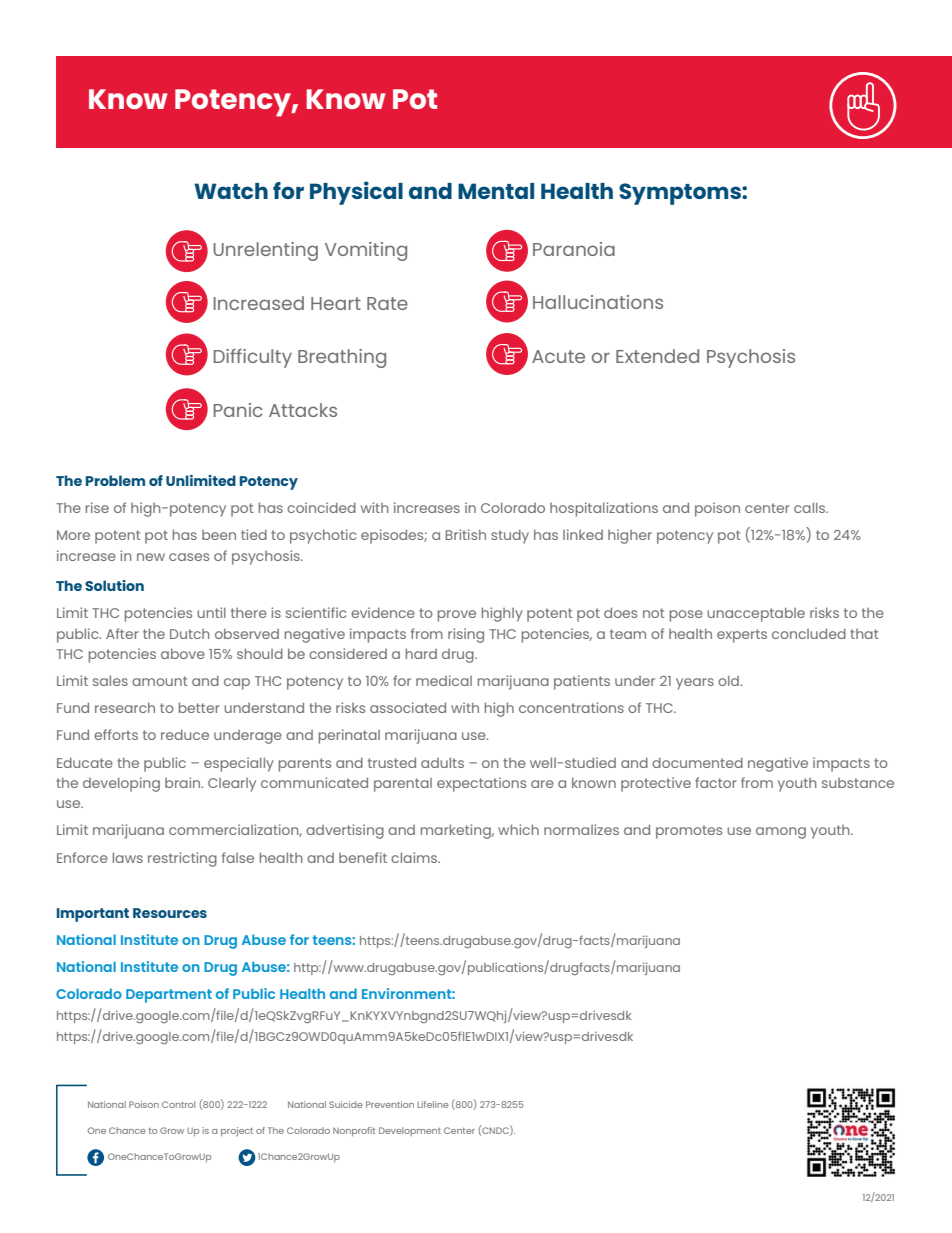  What do you see at coordinates (558, 356) in the page?
I see `Acute` at bounding box center [558, 356].
